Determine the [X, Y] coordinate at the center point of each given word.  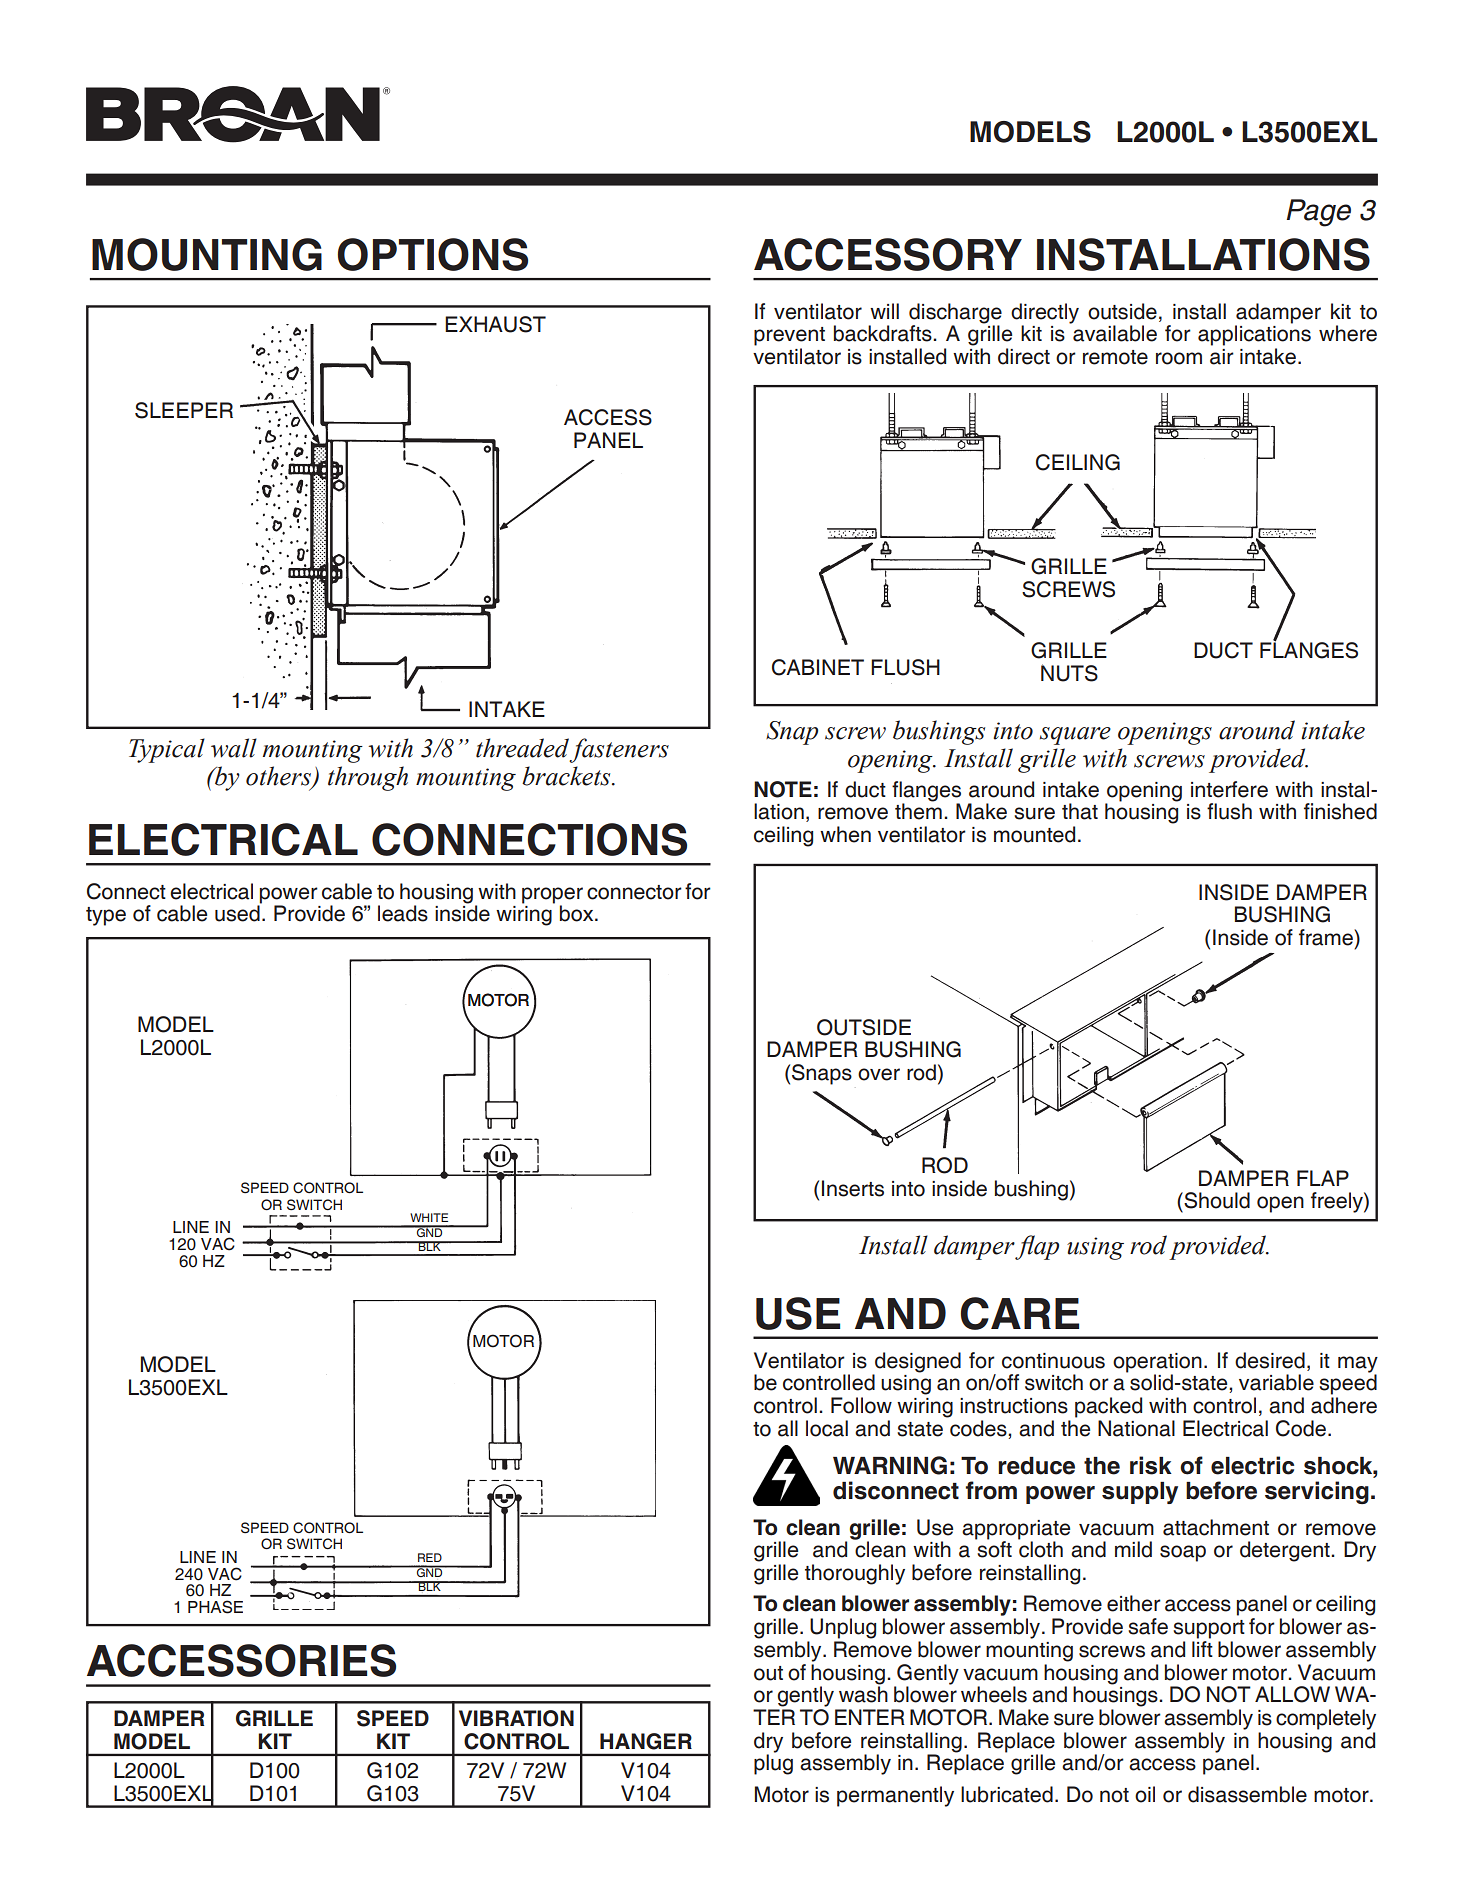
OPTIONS [433, 254]
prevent [789, 336]
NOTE [783, 789]
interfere [1229, 789]
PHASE [215, 1607]
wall [234, 748]
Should [1216, 1200]
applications [1254, 334]
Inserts [853, 1188]
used [238, 912]
